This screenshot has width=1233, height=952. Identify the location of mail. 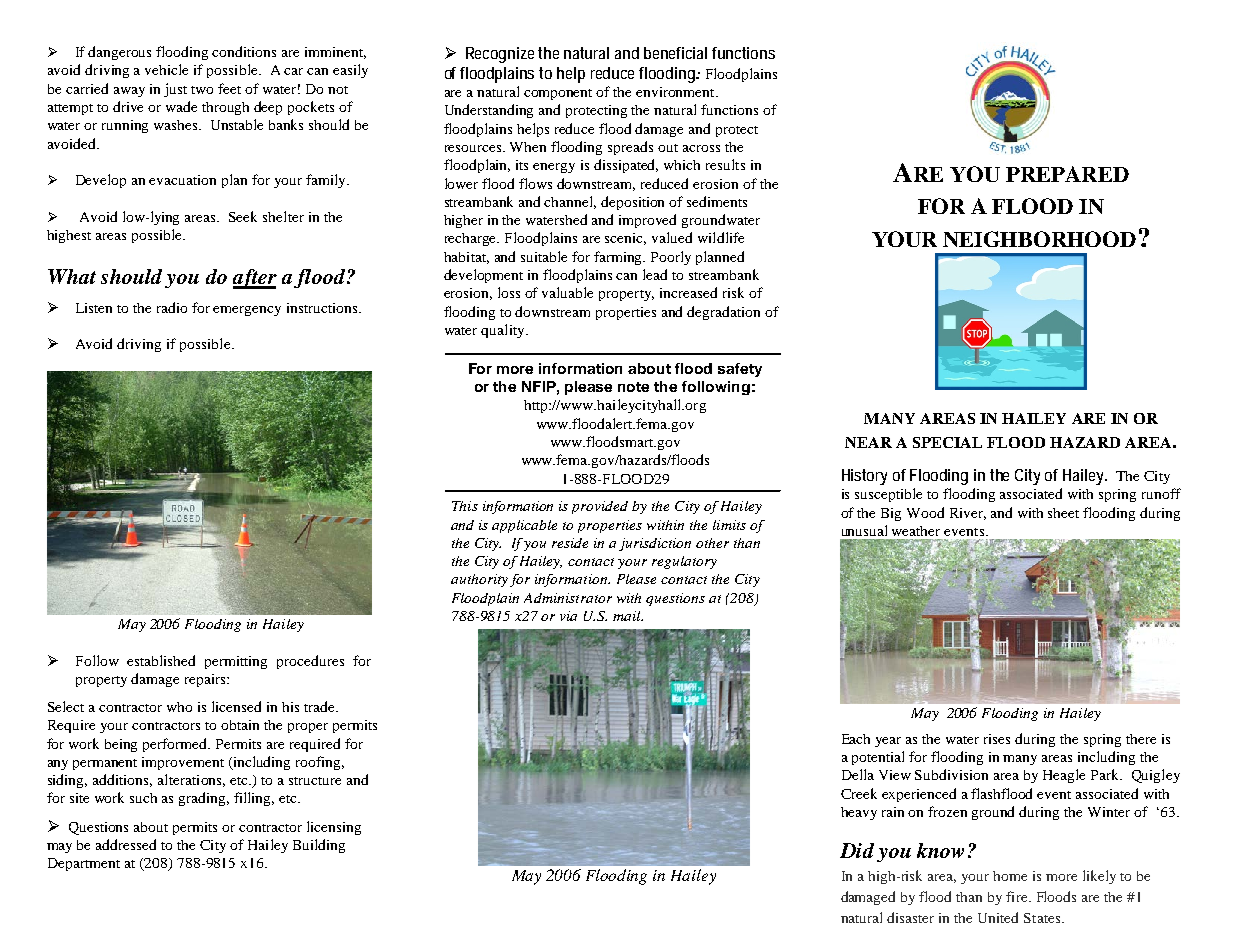
(628, 616).
